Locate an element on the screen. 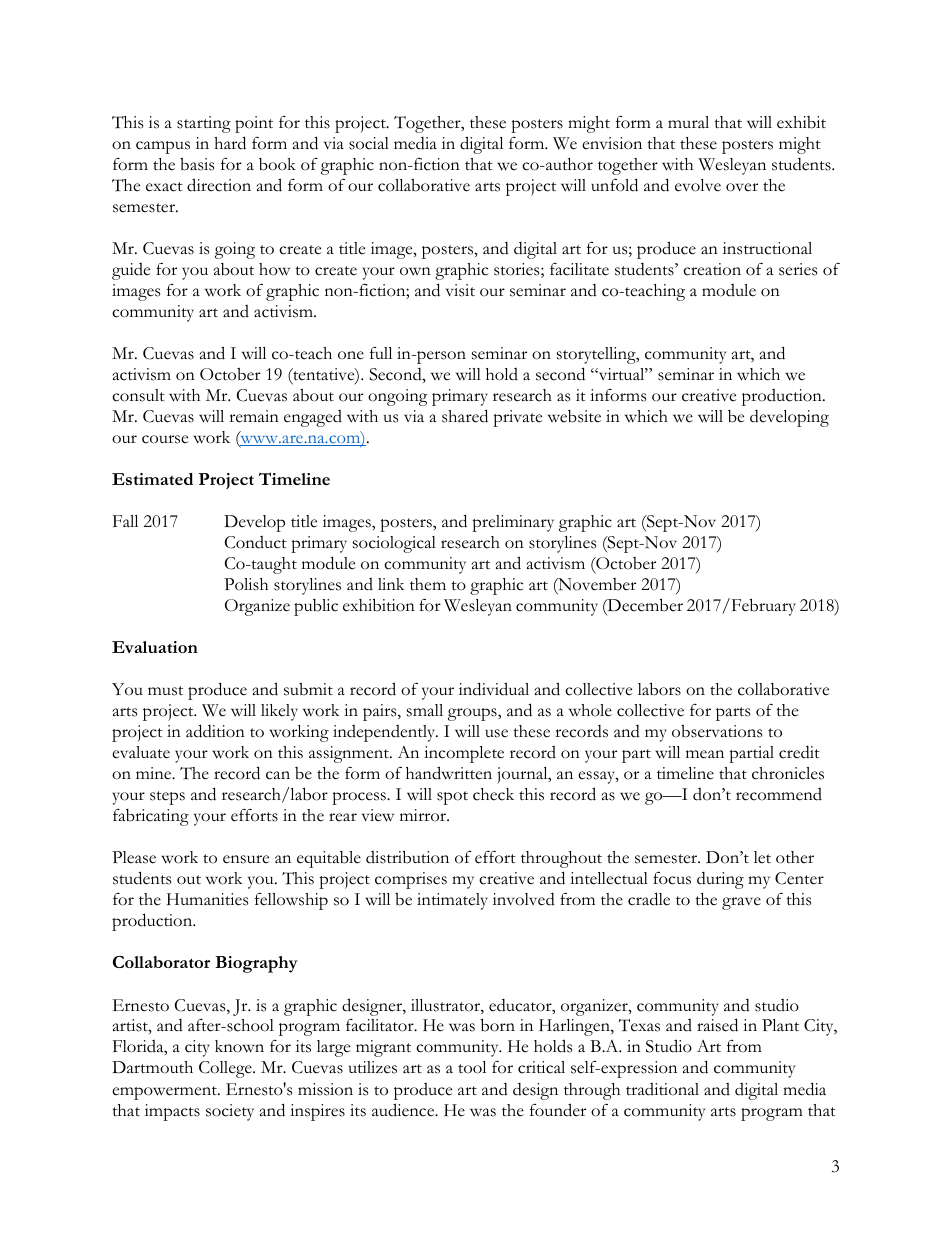 The height and width of the screenshot is (1233, 952). basis is located at coordinates (197, 164).
